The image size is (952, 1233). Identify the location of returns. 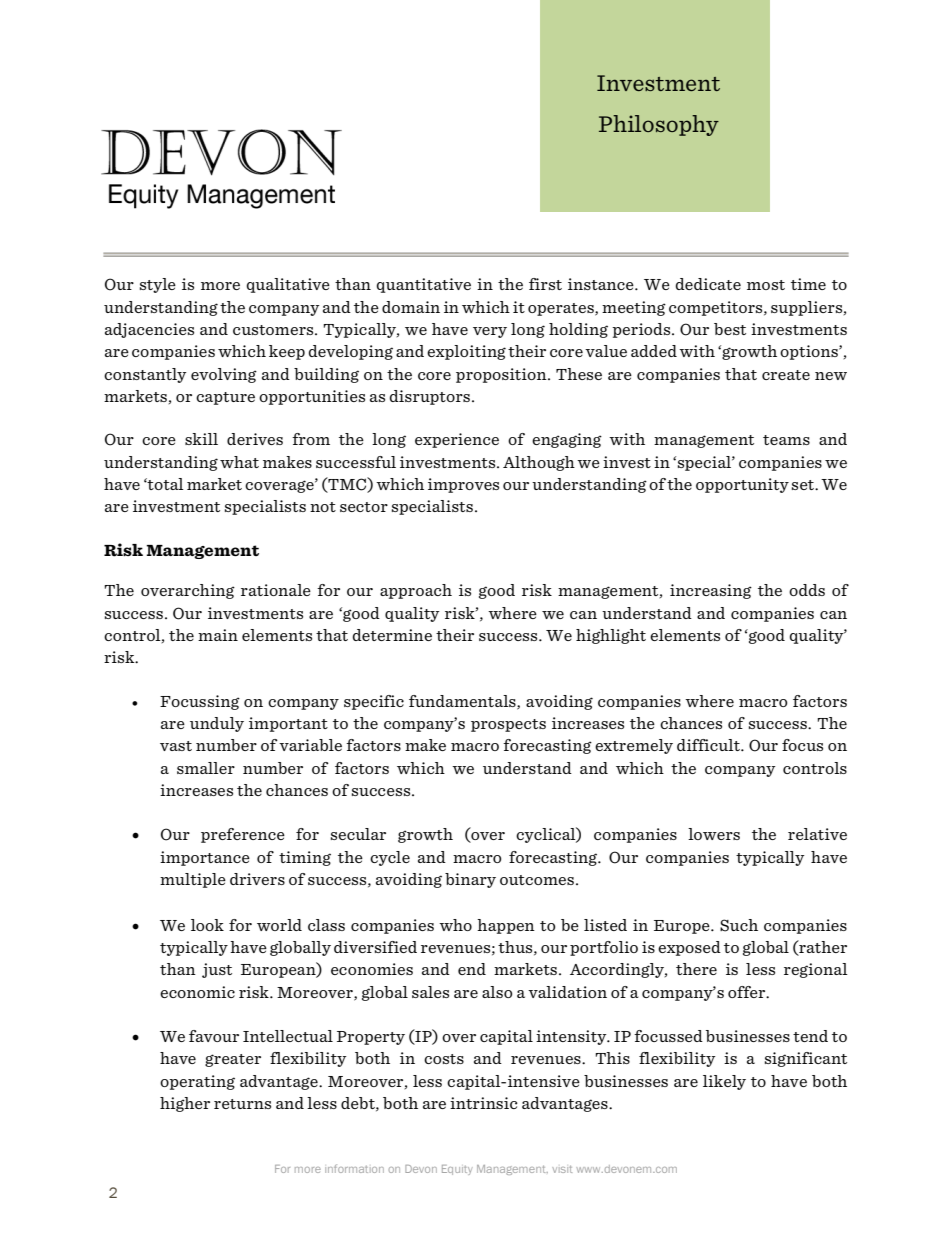
(242, 1104).
